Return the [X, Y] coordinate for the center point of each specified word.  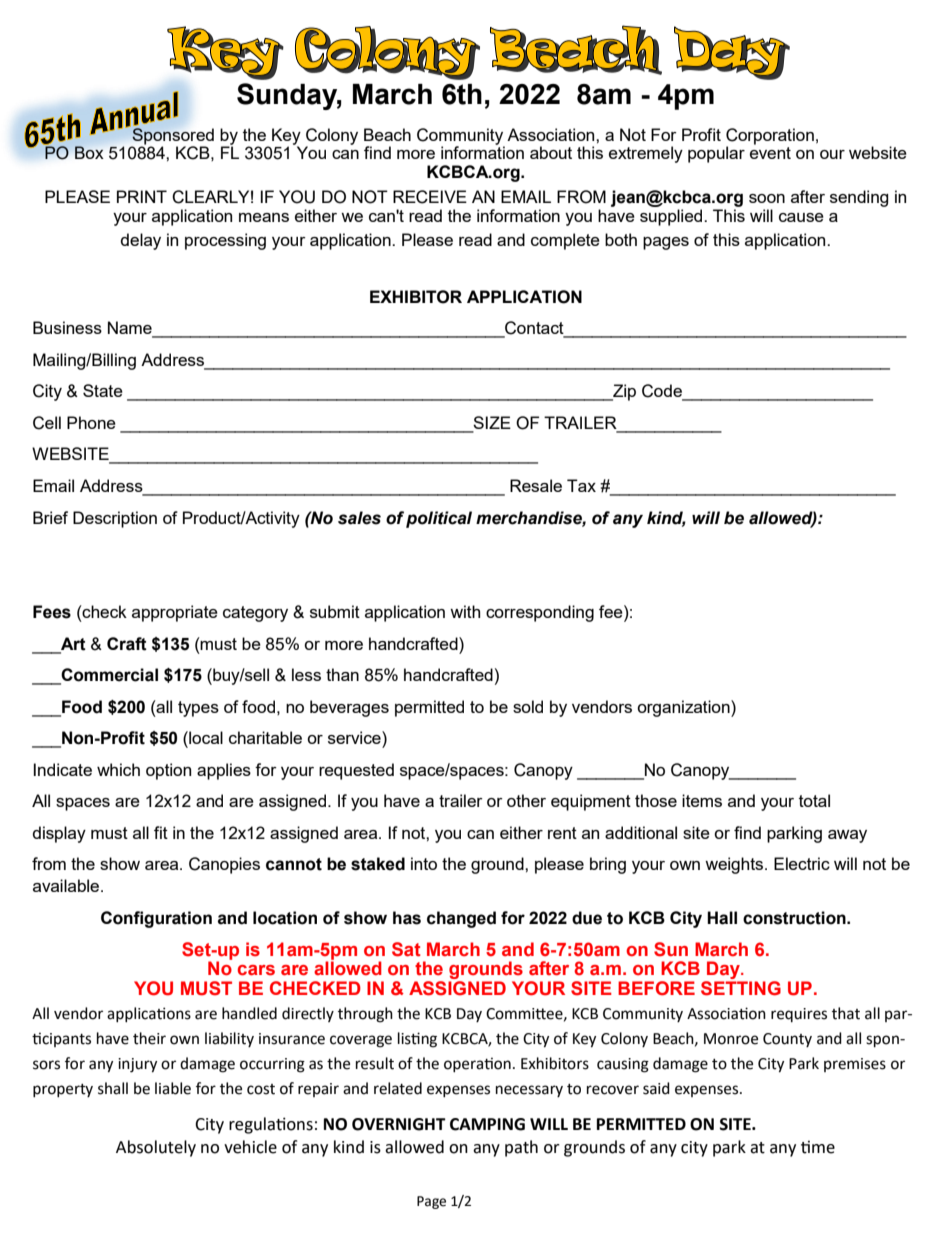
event [770, 153]
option [168, 771]
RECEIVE [430, 197]
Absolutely [156, 1148]
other [526, 800]
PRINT [142, 196]
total [814, 800]
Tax [581, 485]
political [439, 519]
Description [115, 519]
